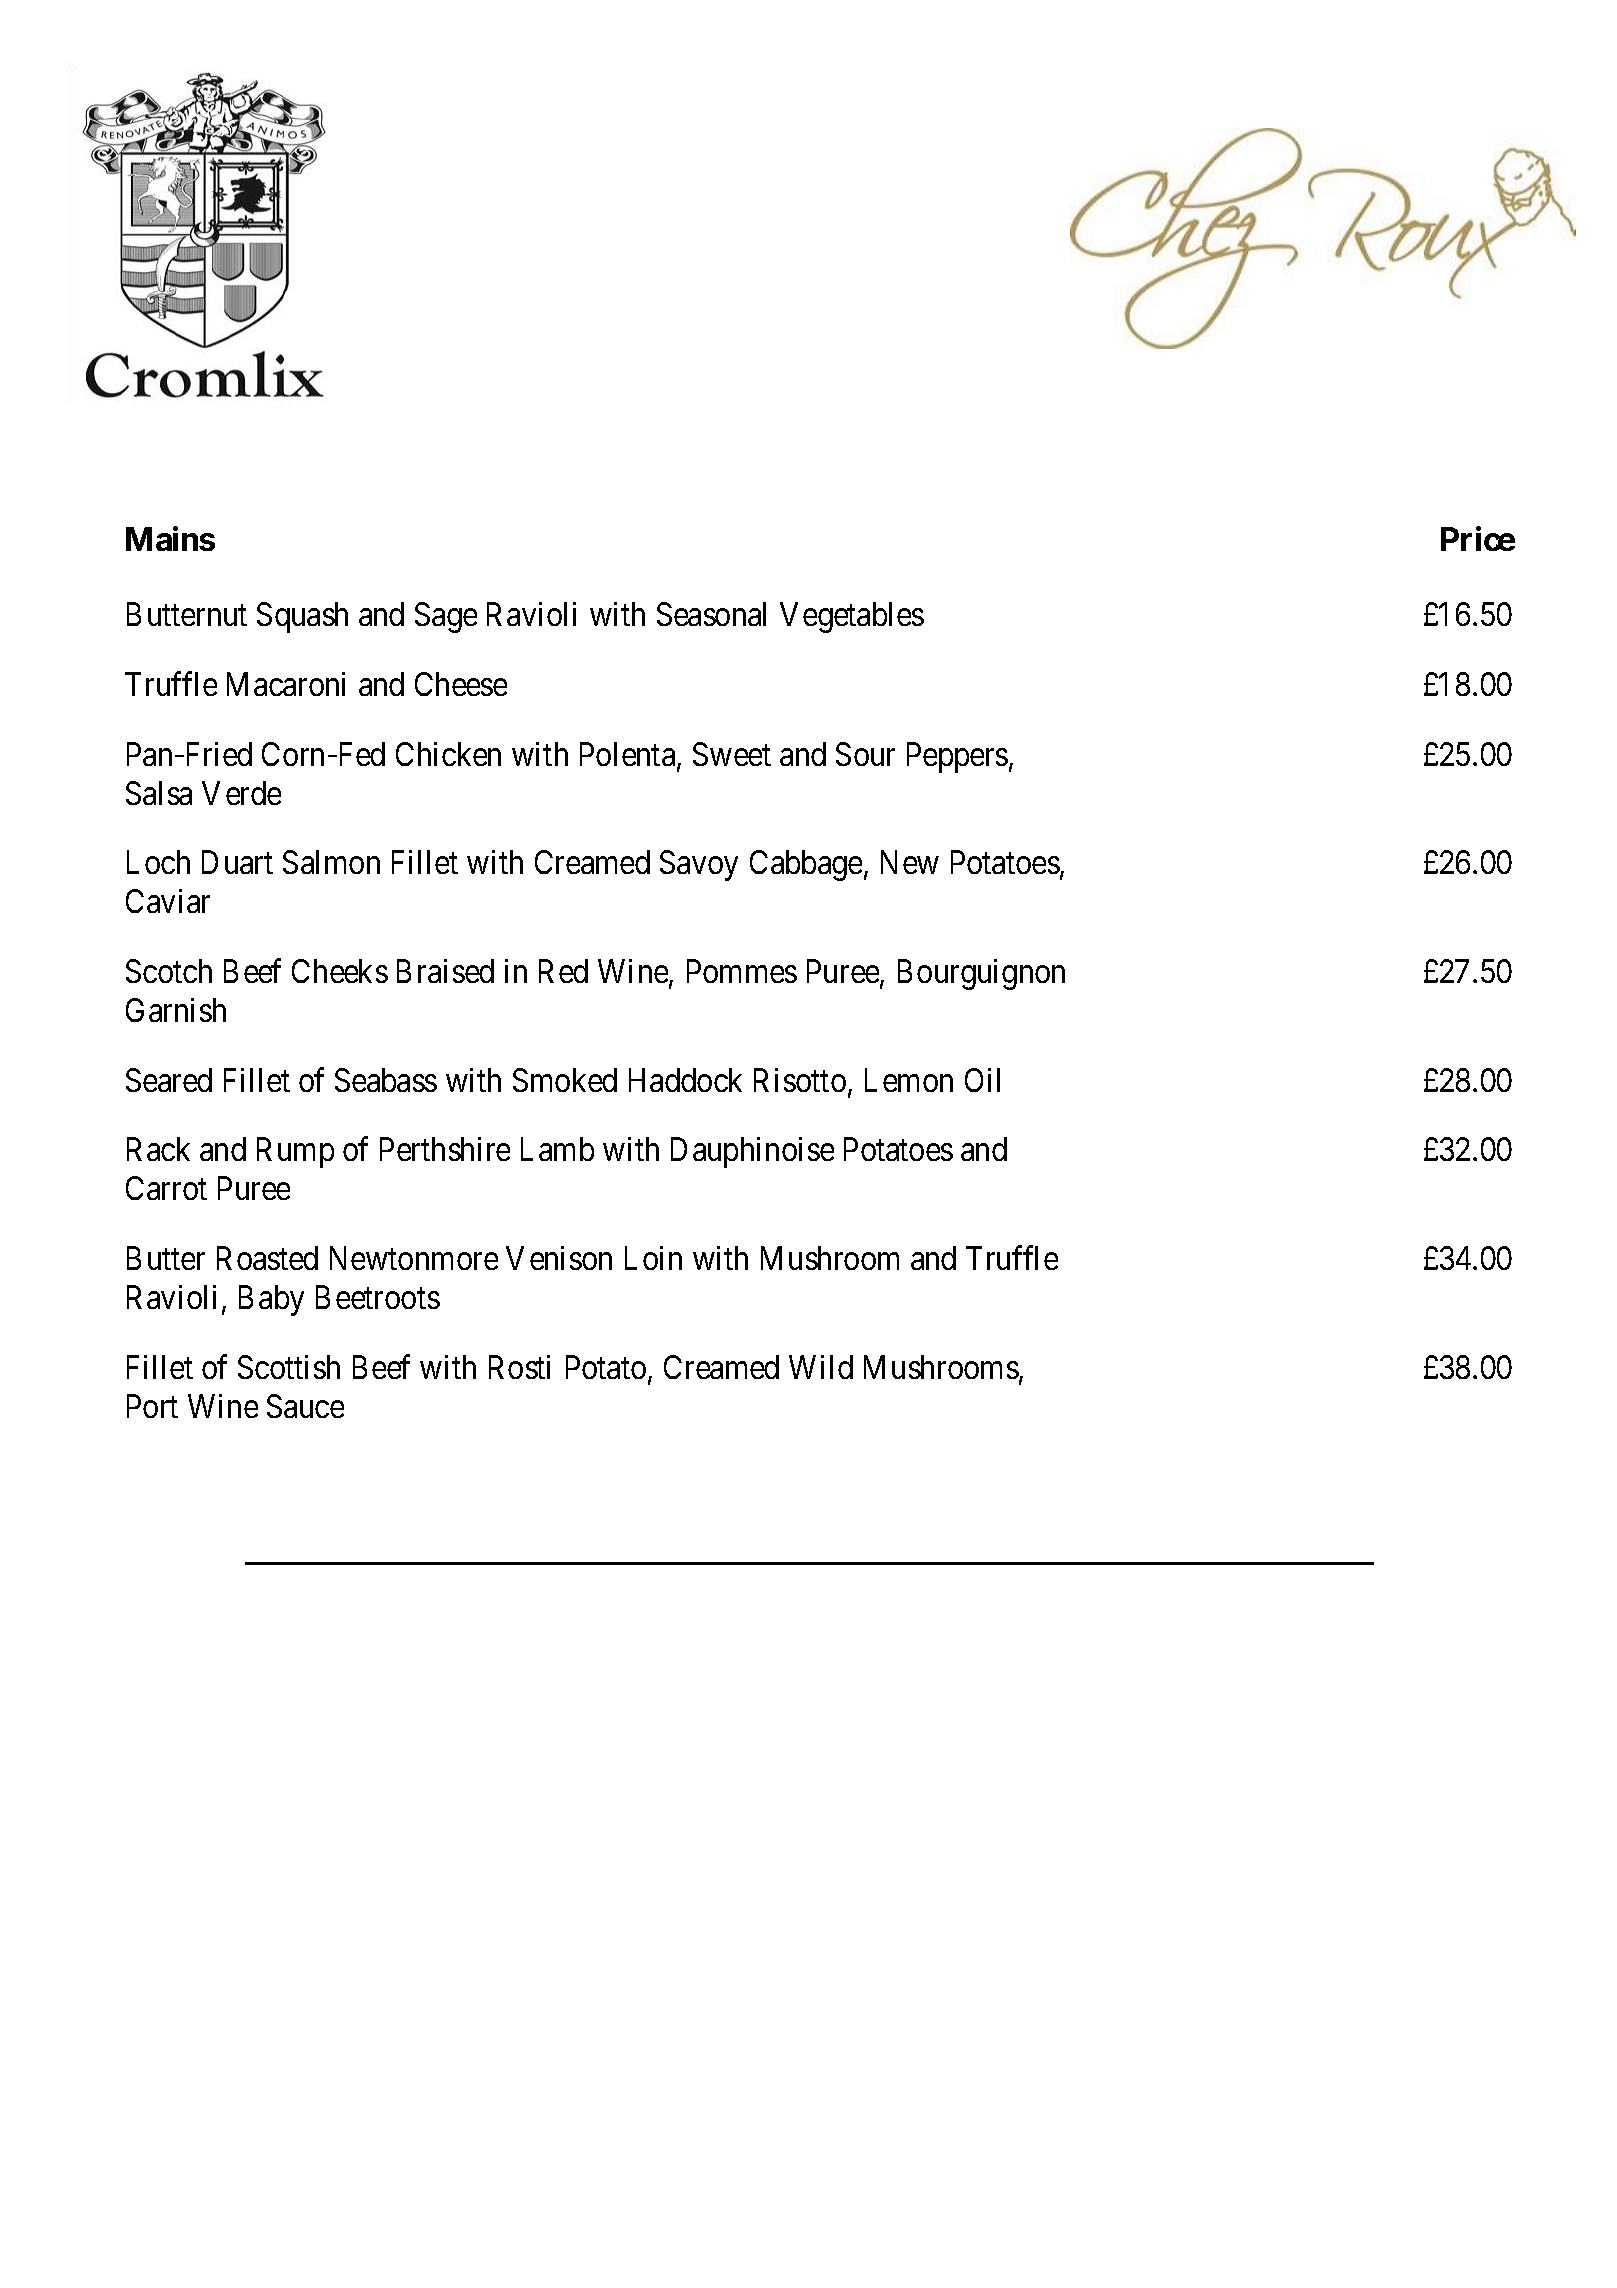 The height and width of the document is (2288, 1617). Describe the element at coordinates (865, 754) in the document. I see `Sour` at that location.
